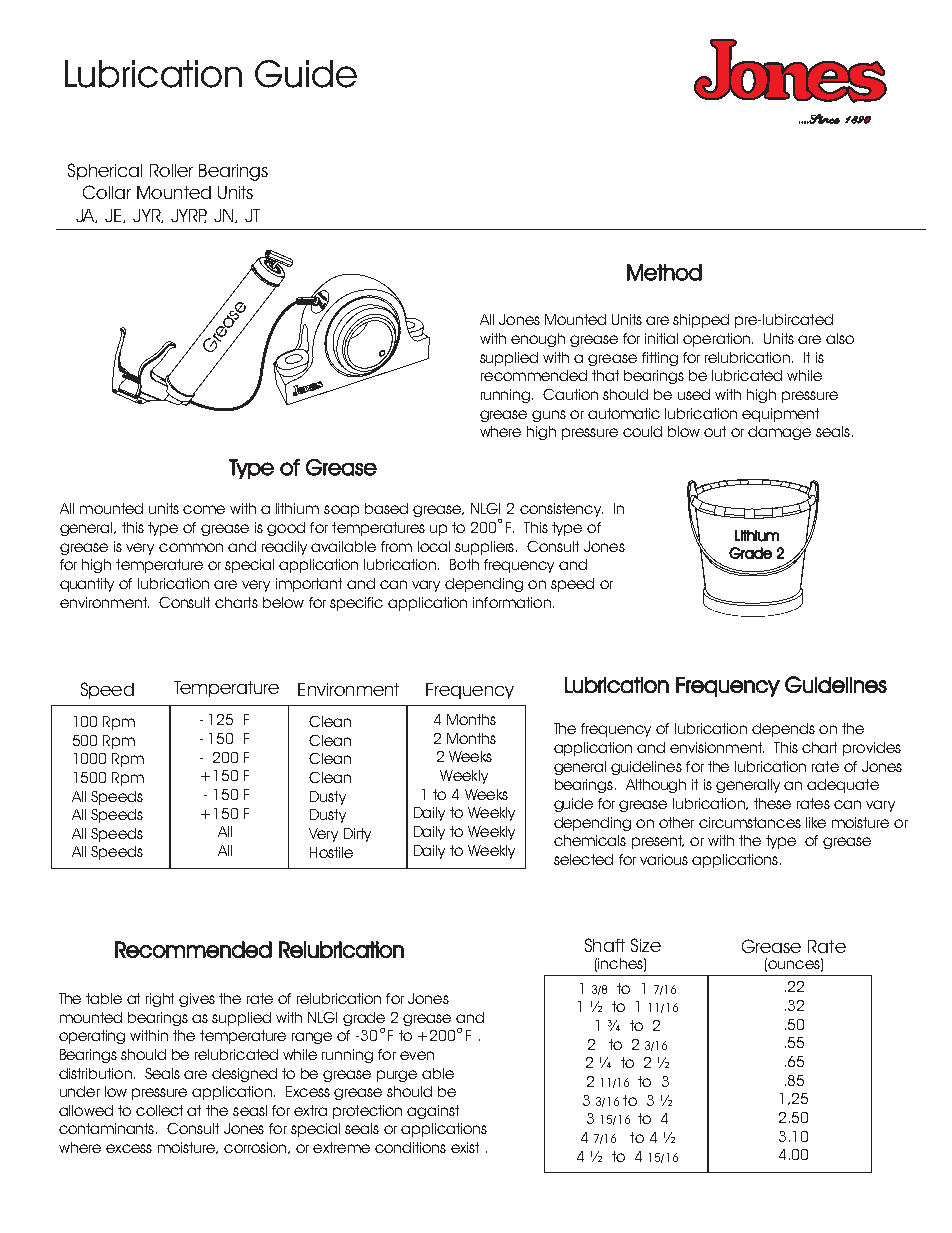 The image size is (952, 1233). I want to click on Hostile, so click(331, 852).
